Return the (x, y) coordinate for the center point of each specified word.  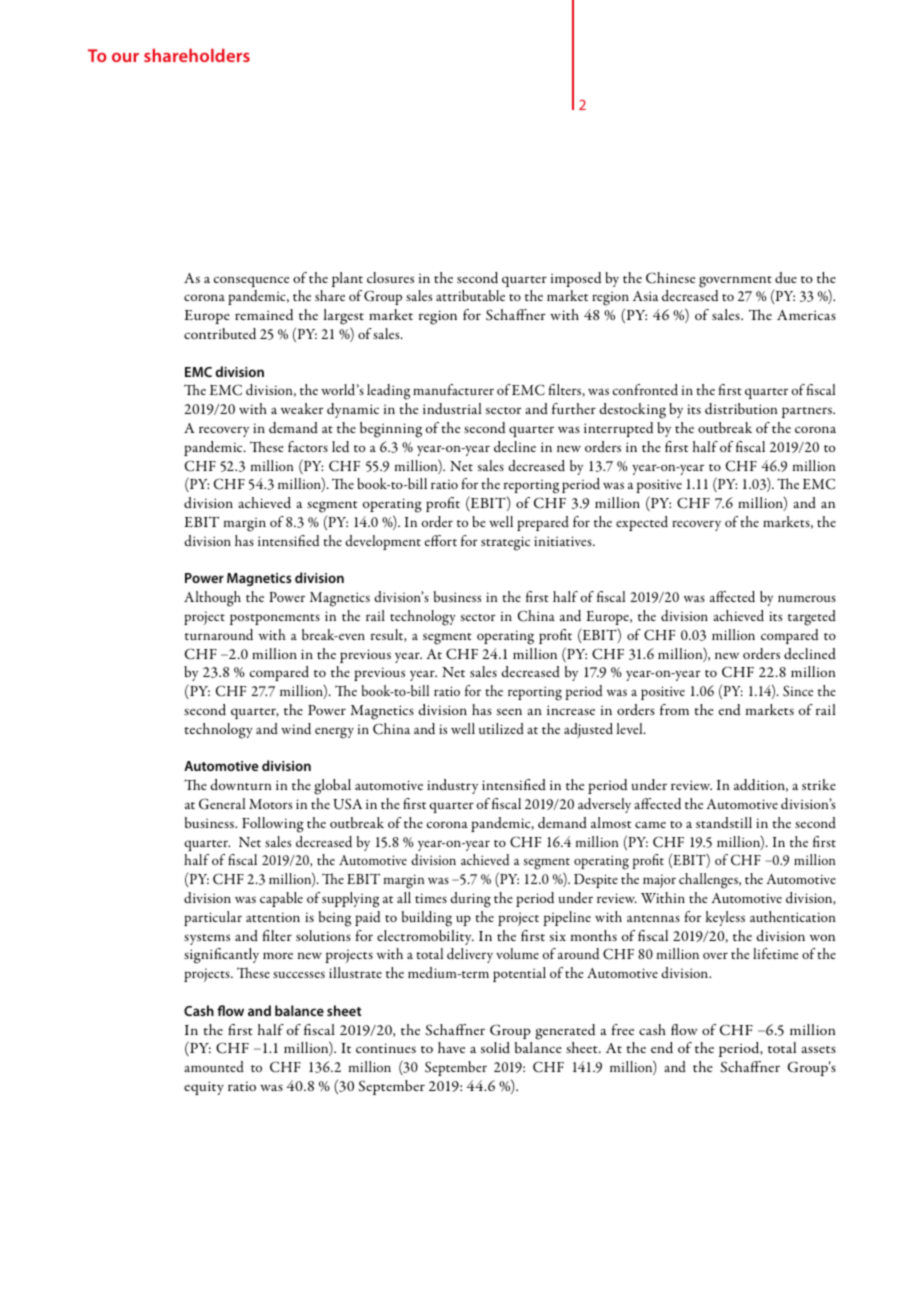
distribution (741, 408)
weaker (302, 408)
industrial (452, 408)
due (786, 277)
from (674, 709)
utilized (501, 728)
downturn (241, 784)
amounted (214, 1066)
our (125, 57)
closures (390, 277)
